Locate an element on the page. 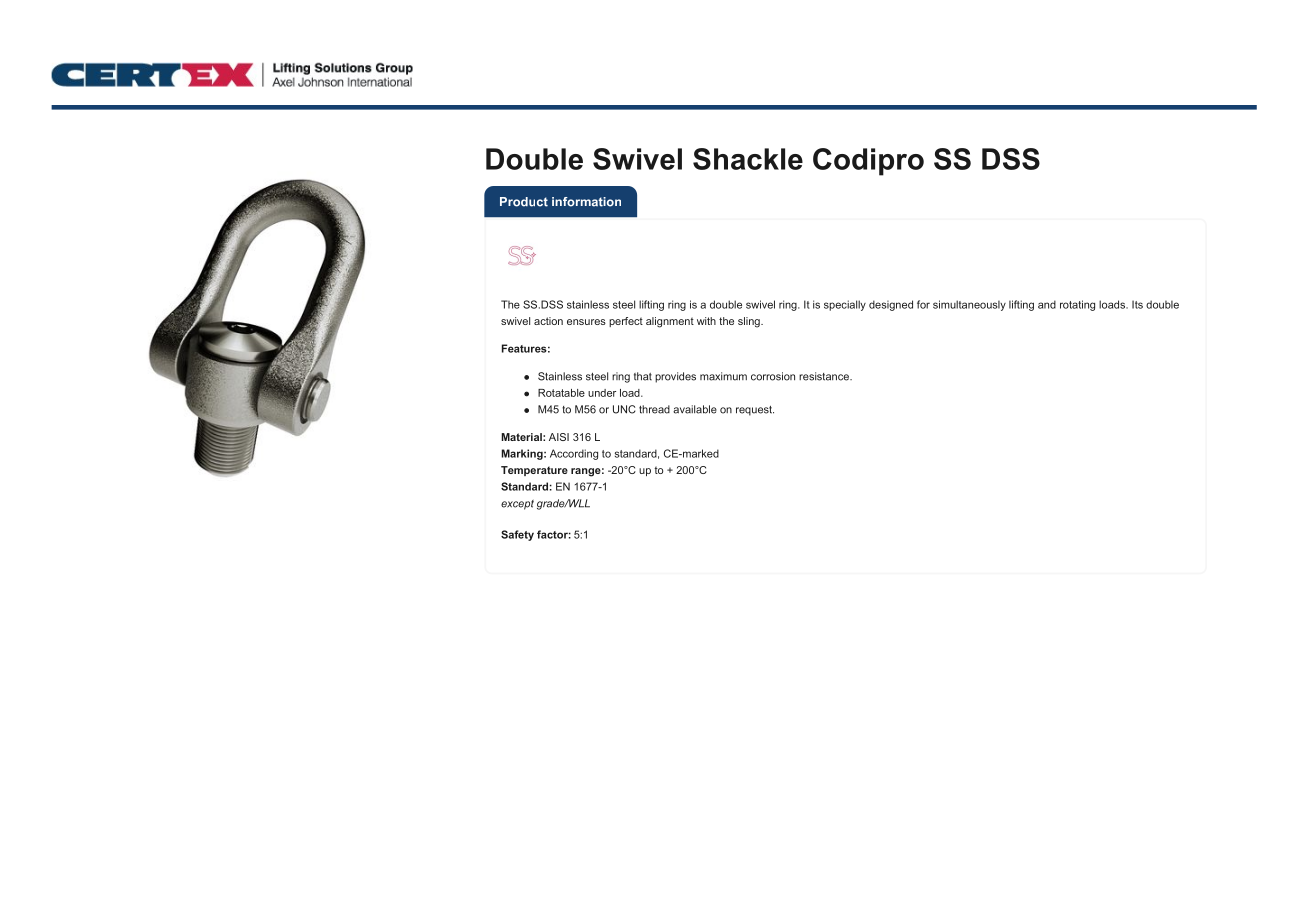  except is located at coordinates (517, 505).
